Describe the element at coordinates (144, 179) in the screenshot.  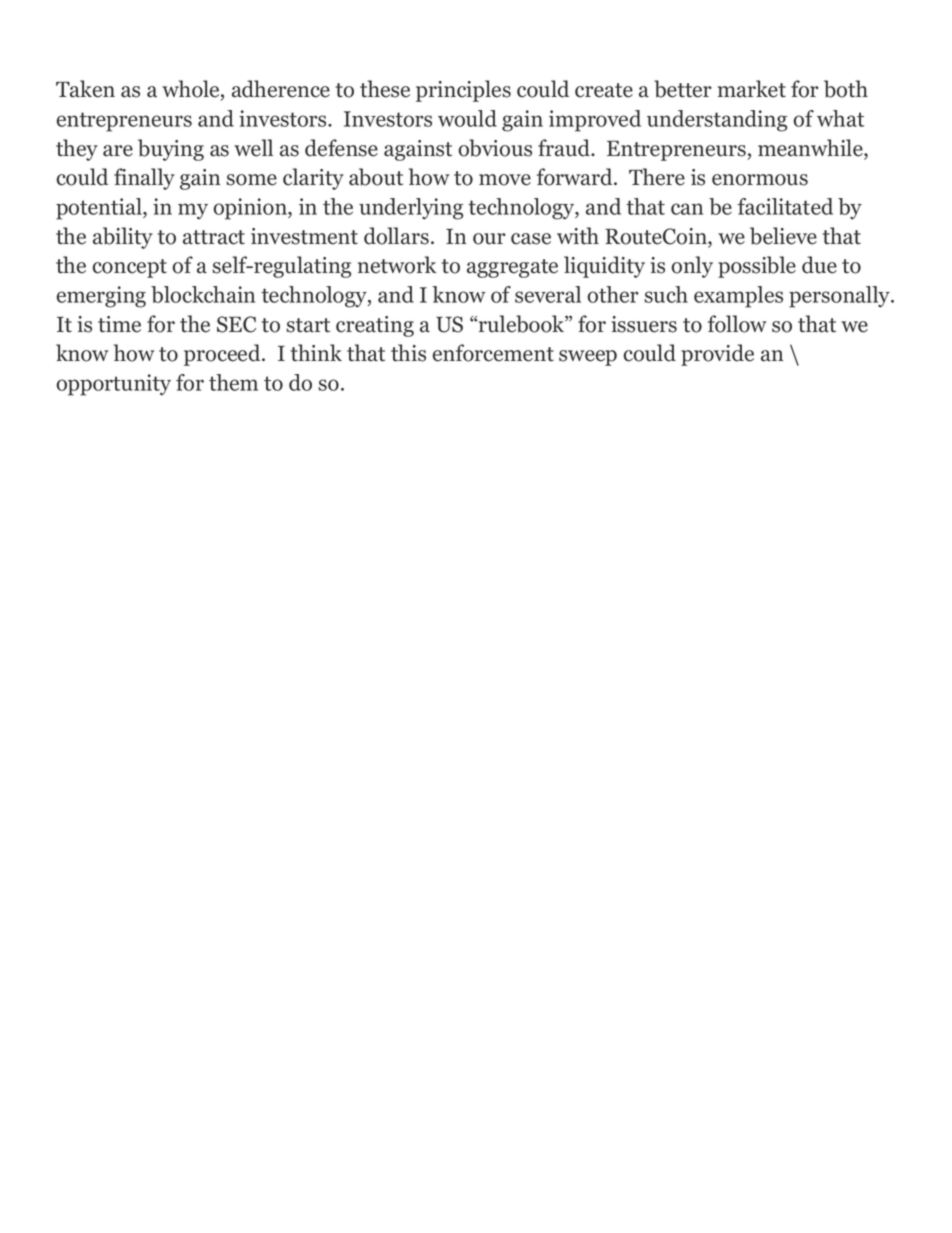
I see `finally` at that location.
